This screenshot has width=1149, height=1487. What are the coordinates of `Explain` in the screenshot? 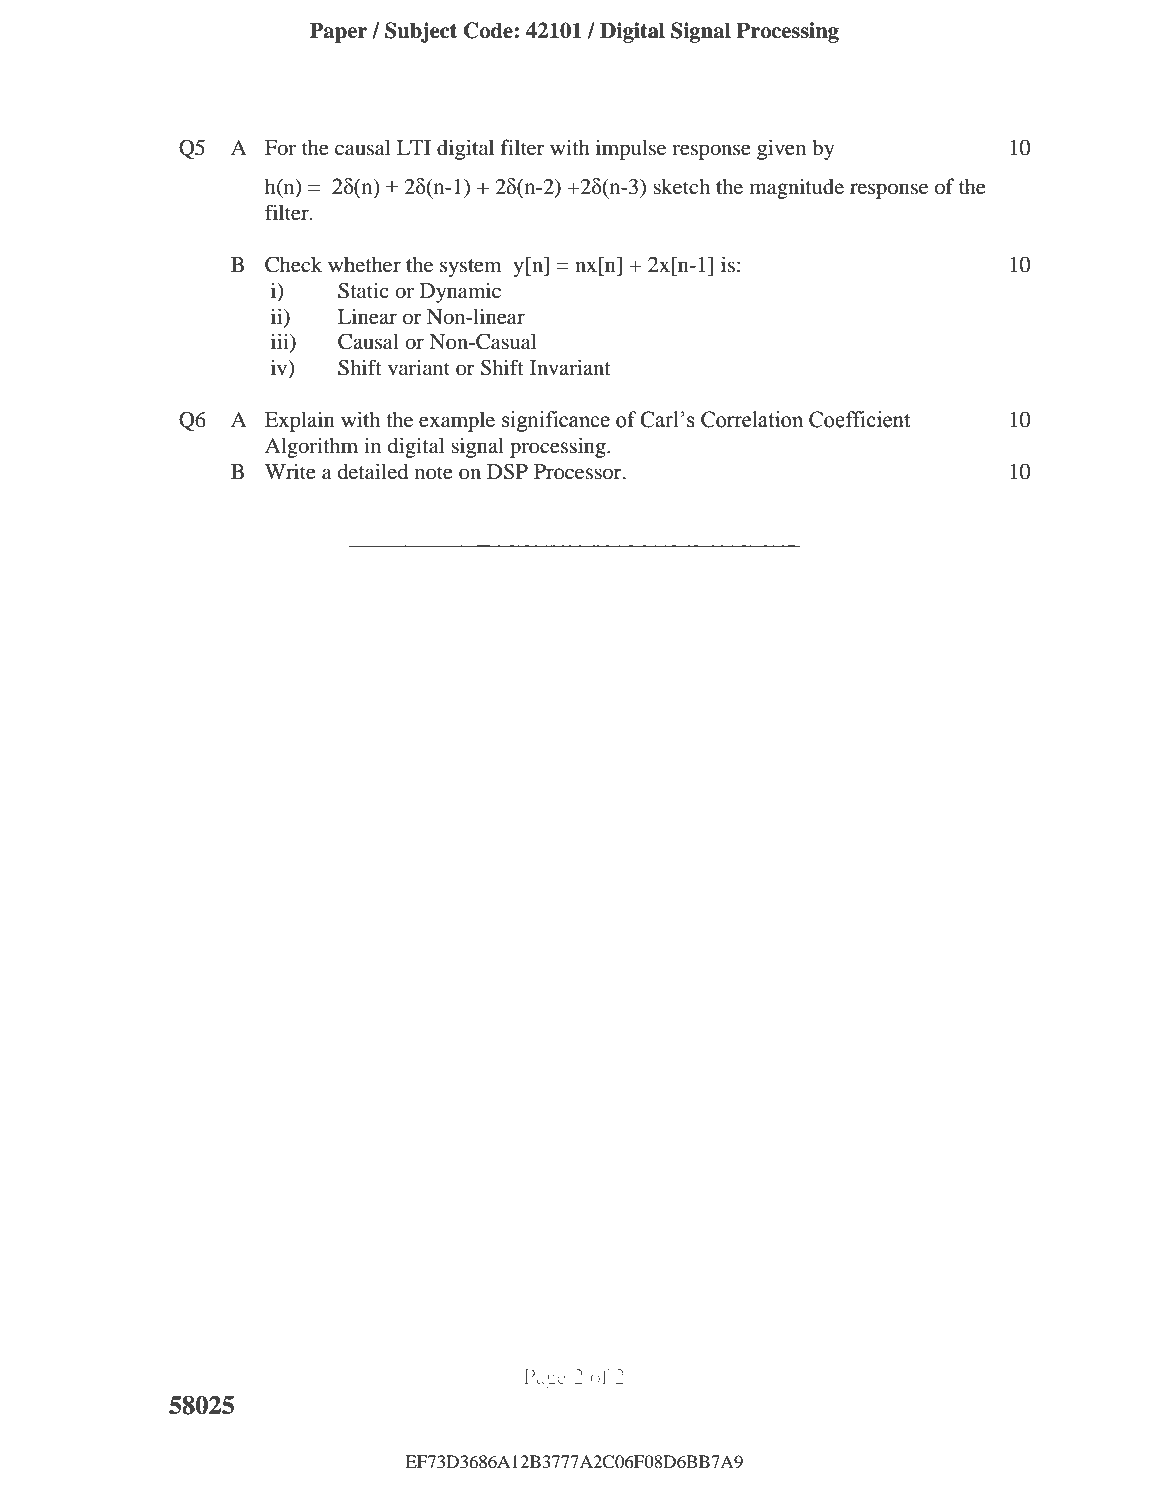 It's located at (300, 421).
